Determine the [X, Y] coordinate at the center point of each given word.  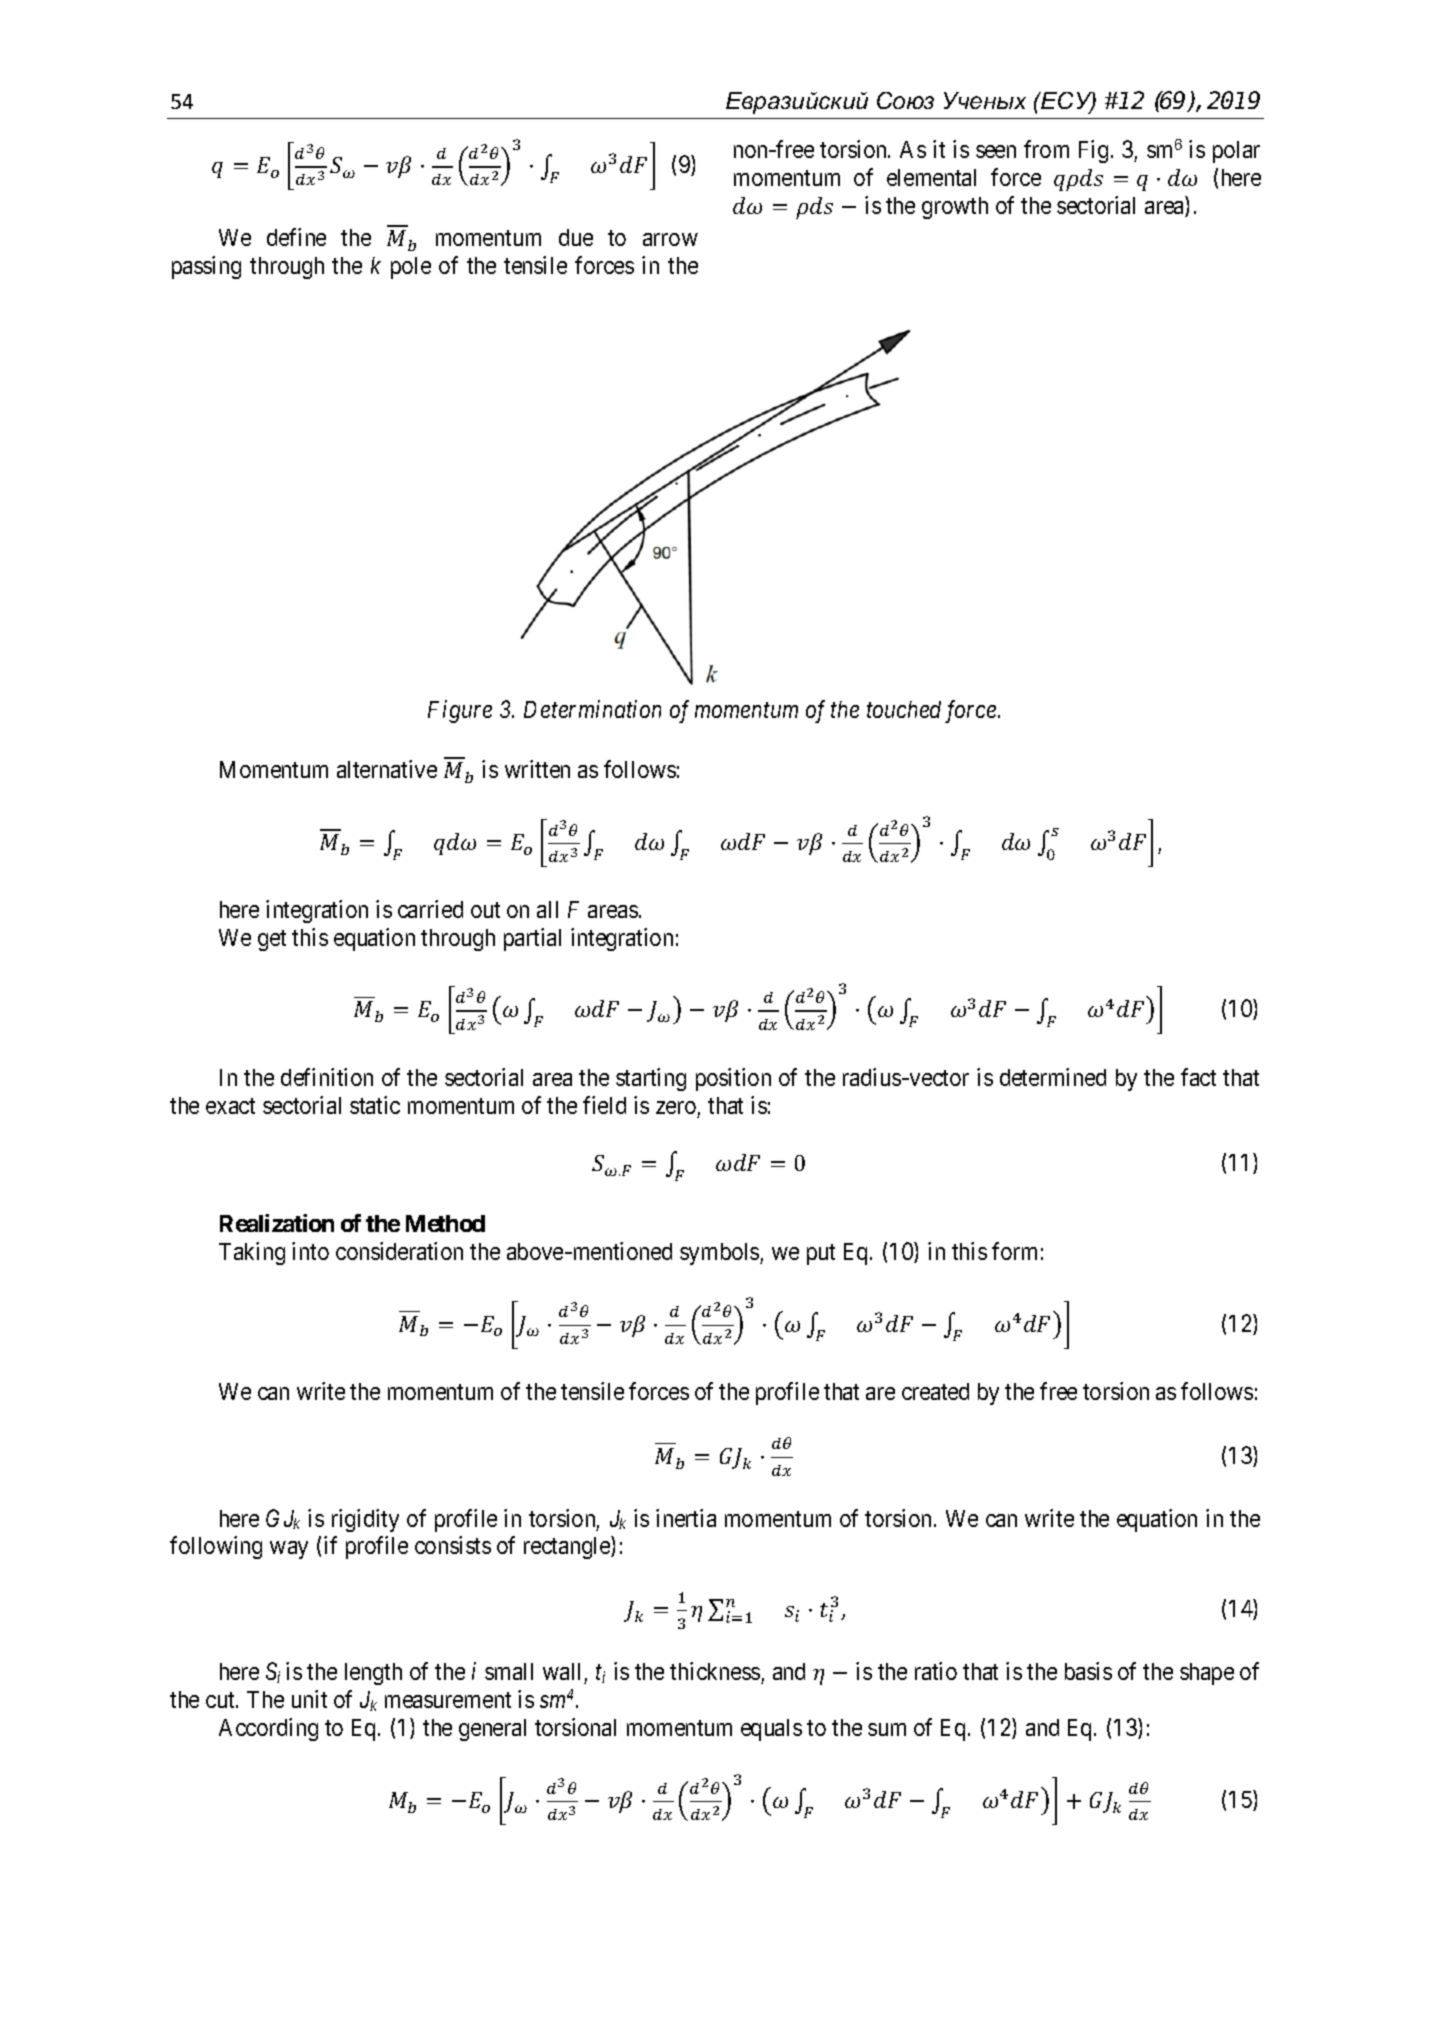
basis [1088, 1671]
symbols [720, 1254]
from [1046, 149]
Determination [592, 709]
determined [1053, 1077]
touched [904, 709]
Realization [277, 1223]
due [576, 237]
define [296, 237]
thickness [716, 1673]
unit [309, 1699]
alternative [387, 769]
